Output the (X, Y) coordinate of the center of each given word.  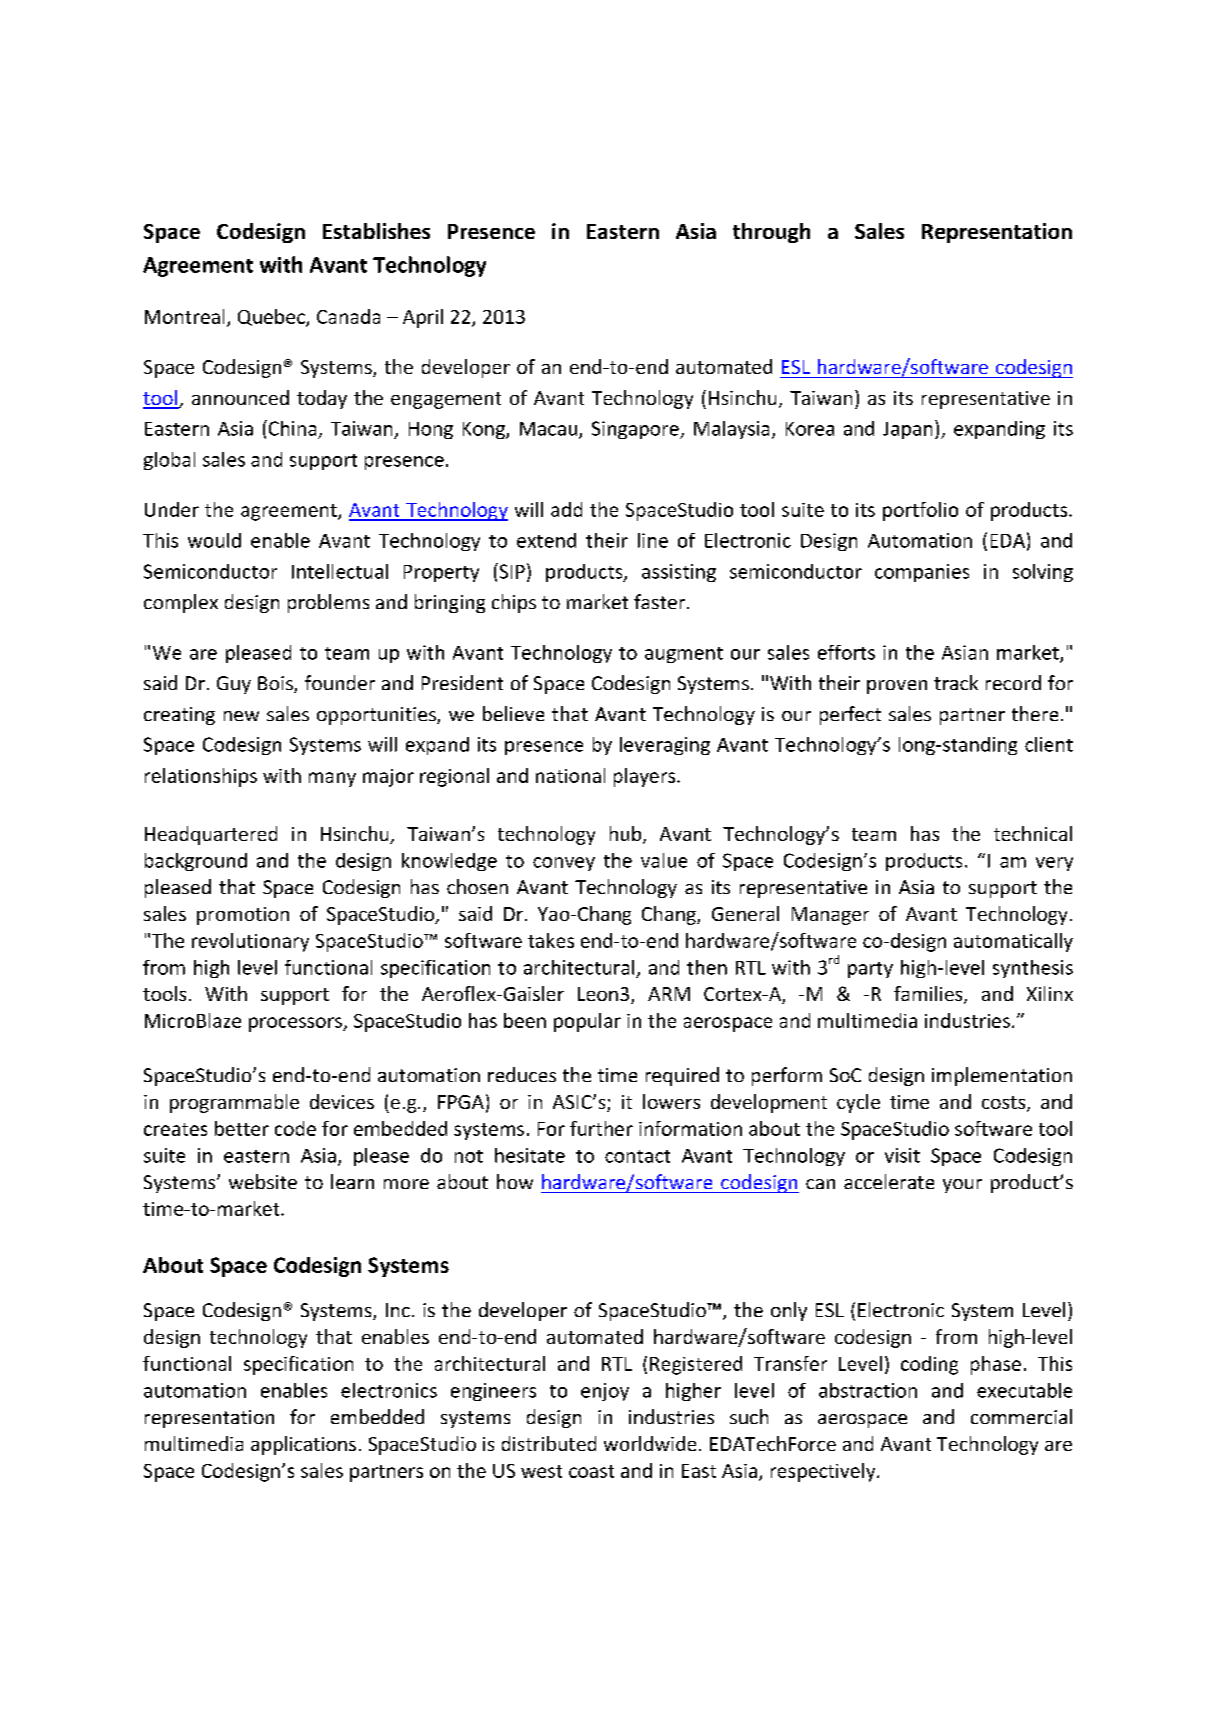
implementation (1002, 1076)
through (771, 233)
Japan (907, 430)
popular (587, 1022)
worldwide (650, 1443)
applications (303, 1445)
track (956, 682)
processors (296, 1024)
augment (684, 655)
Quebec (272, 318)
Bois (276, 684)
